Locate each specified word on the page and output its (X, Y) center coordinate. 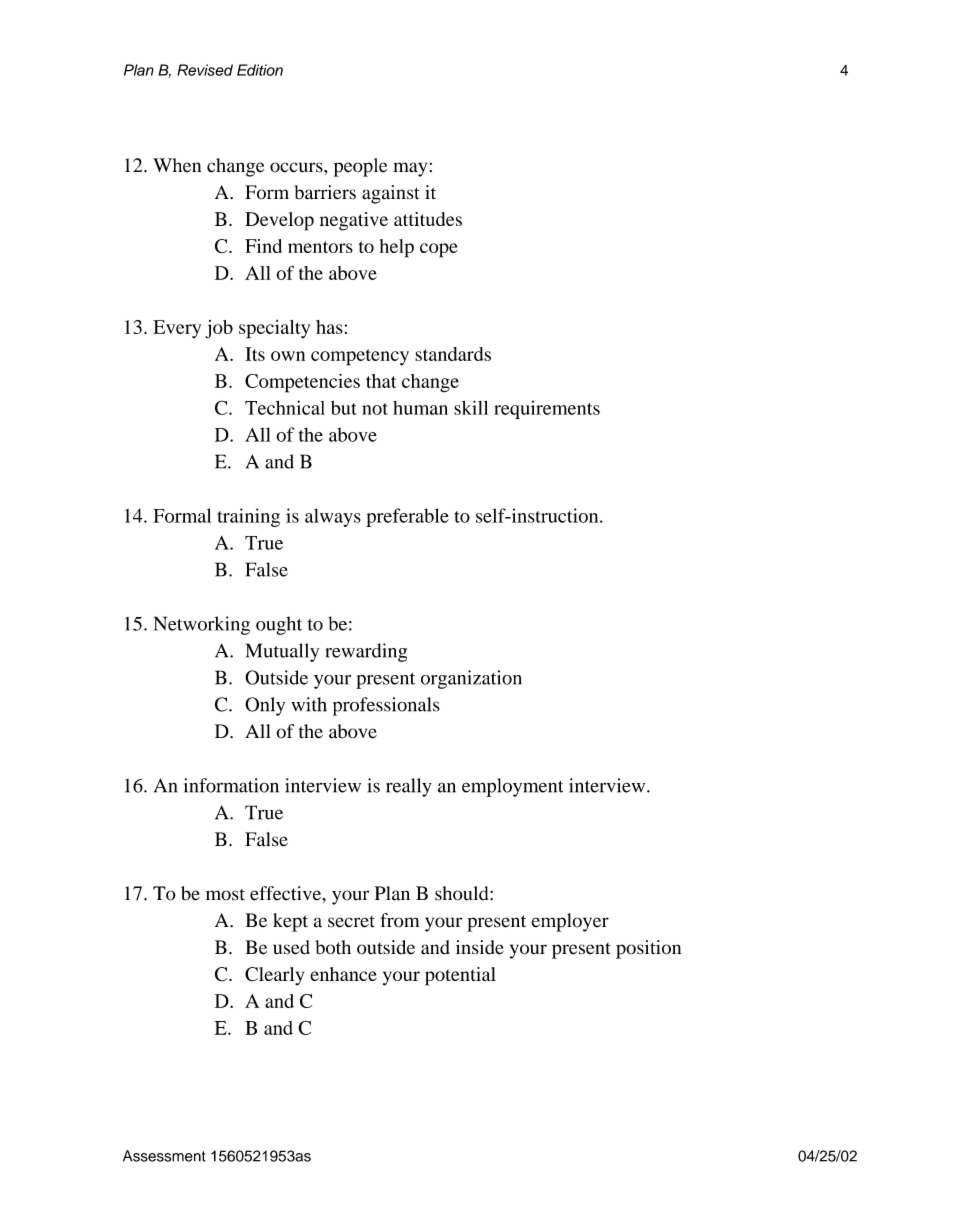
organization (471, 679)
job (219, 329)
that (381, 381)
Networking (202, 625)
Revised (205, 70)
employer (570, 922)
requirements (547, 410)
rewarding (366, 652)
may (410, 169)
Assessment (164, 1156)
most (225, 895)
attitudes (428, 219)
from (399, 920)
